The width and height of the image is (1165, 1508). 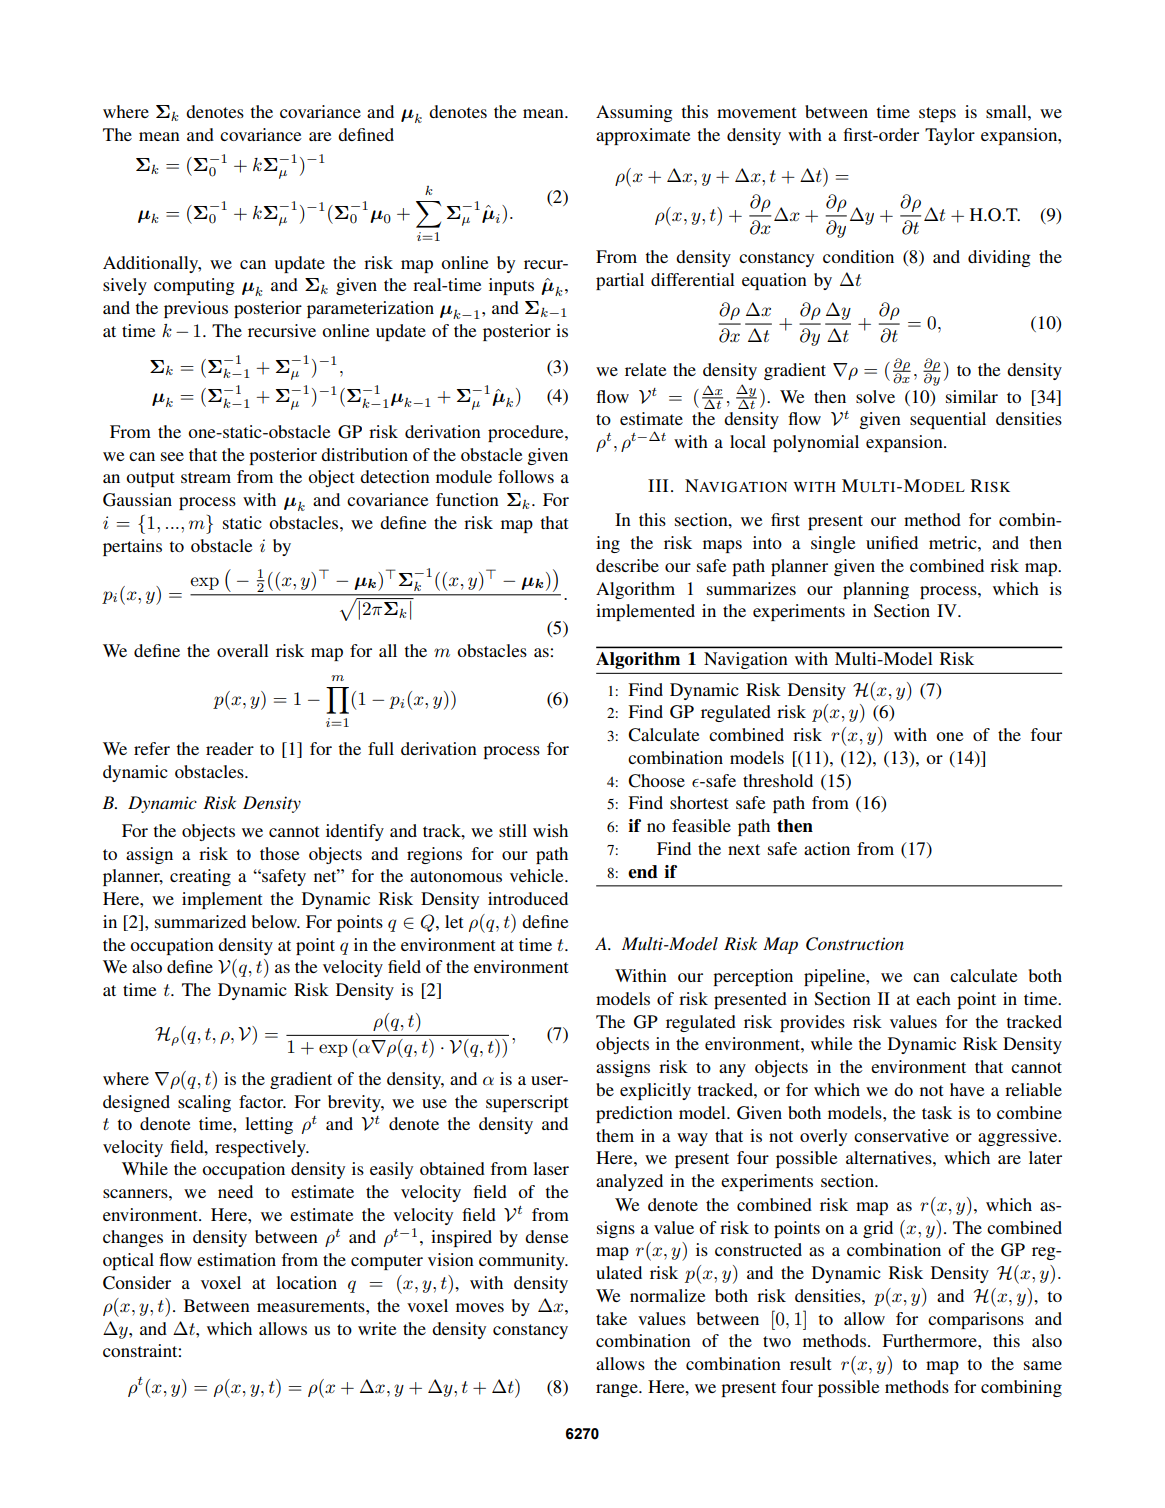 I want to click on threshold, so click(x=778, y=780).
